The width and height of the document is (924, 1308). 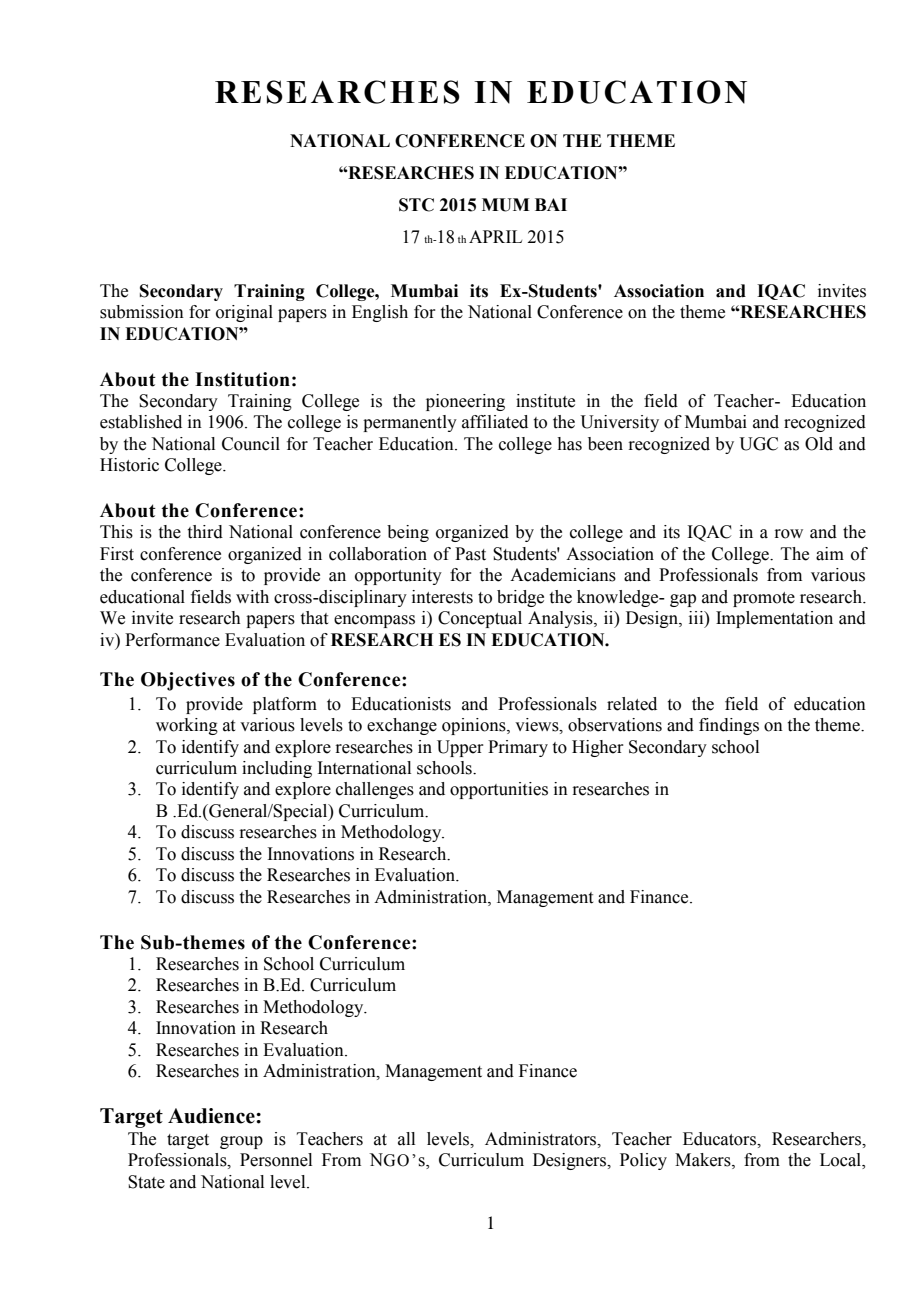 What do you see at coordinates (244, 313) in the document?
I see `original` at bounding box center [244, 313].
